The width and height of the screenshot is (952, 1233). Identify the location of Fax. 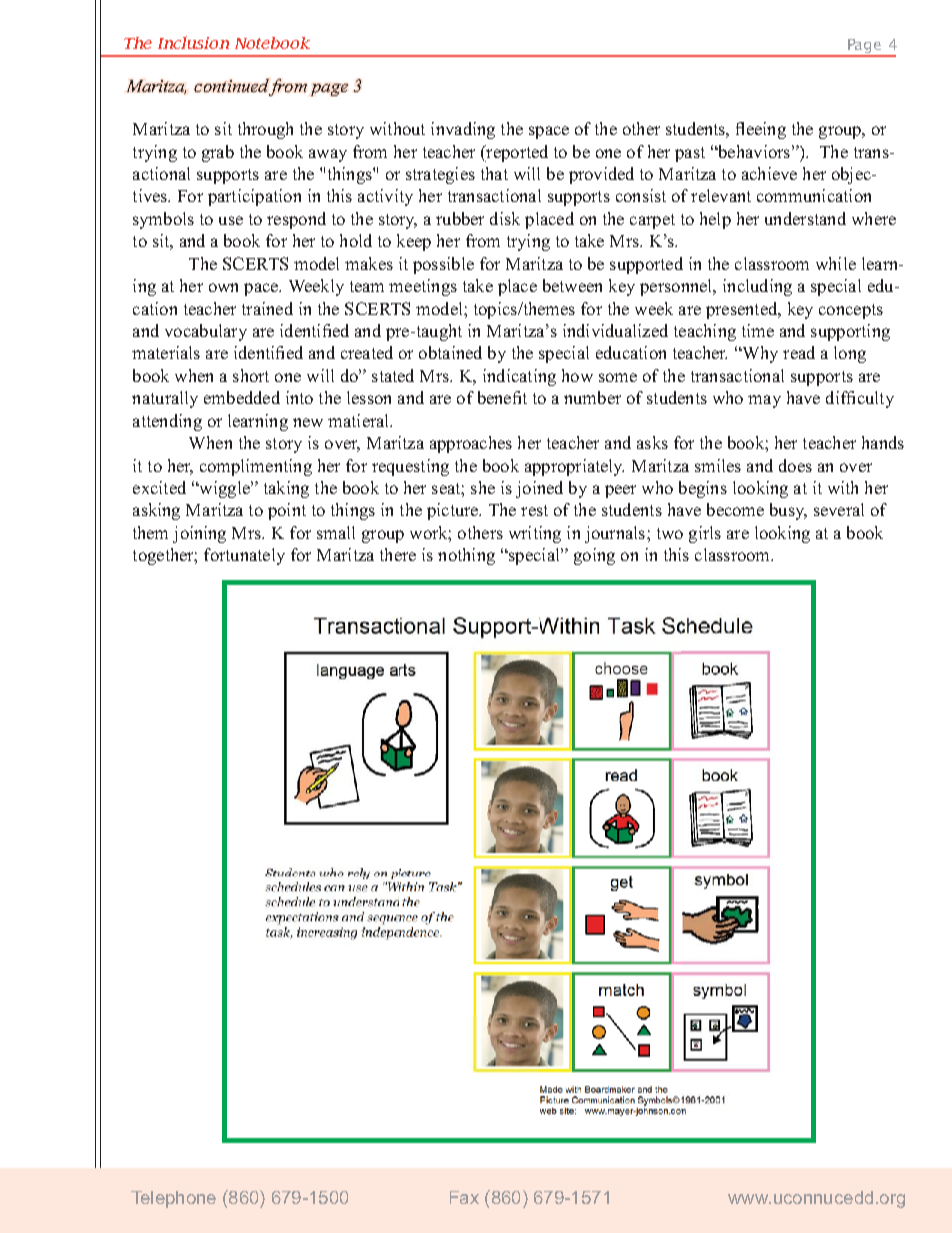
(464, 1197).
